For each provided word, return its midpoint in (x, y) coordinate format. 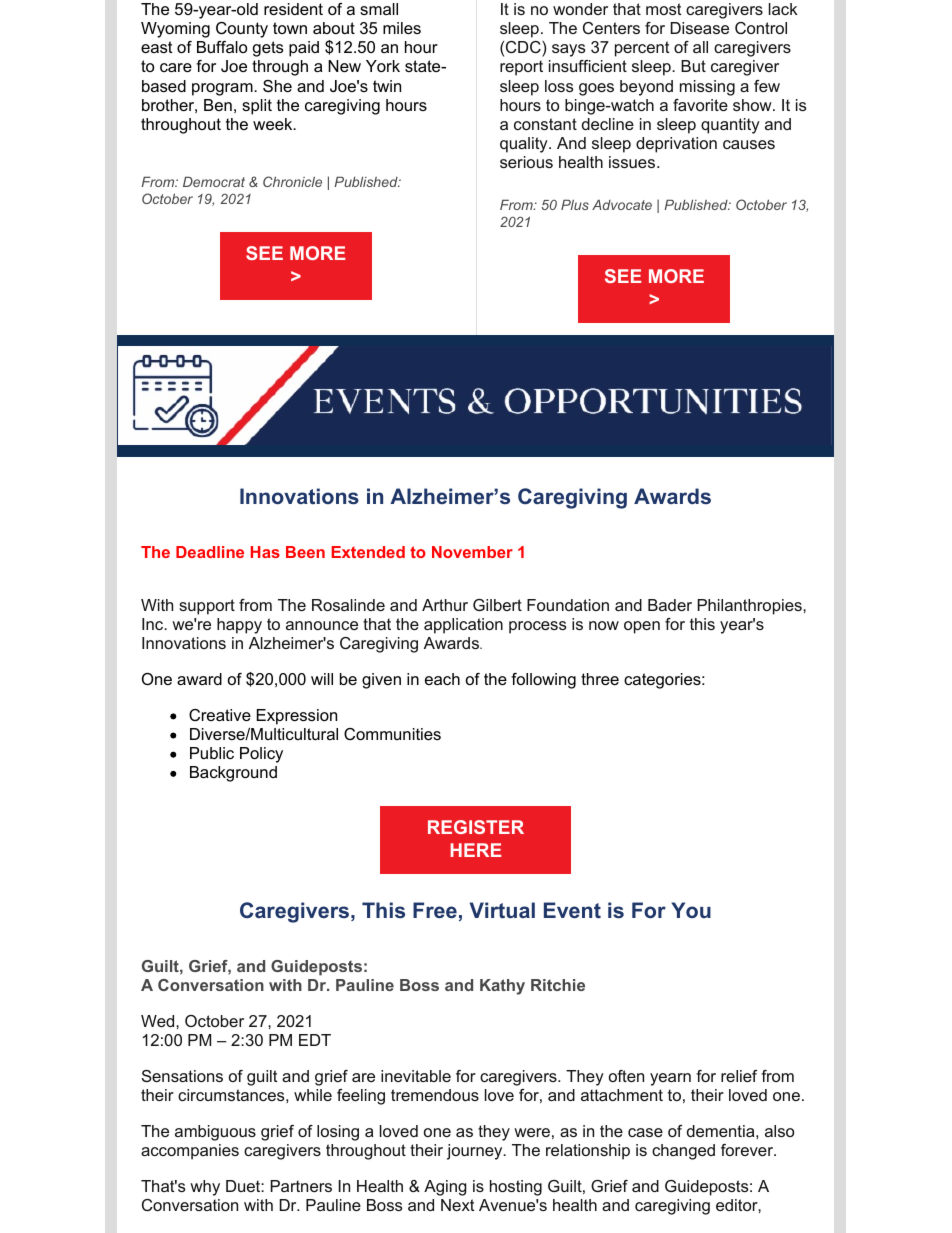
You (691, 910)
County (242, 30)
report (521, 68)
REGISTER (476, 827)
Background (233, 774)
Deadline (210, 552)
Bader (670, 605)
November (472, 552)
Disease (699, 28)
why (205, 1188)
